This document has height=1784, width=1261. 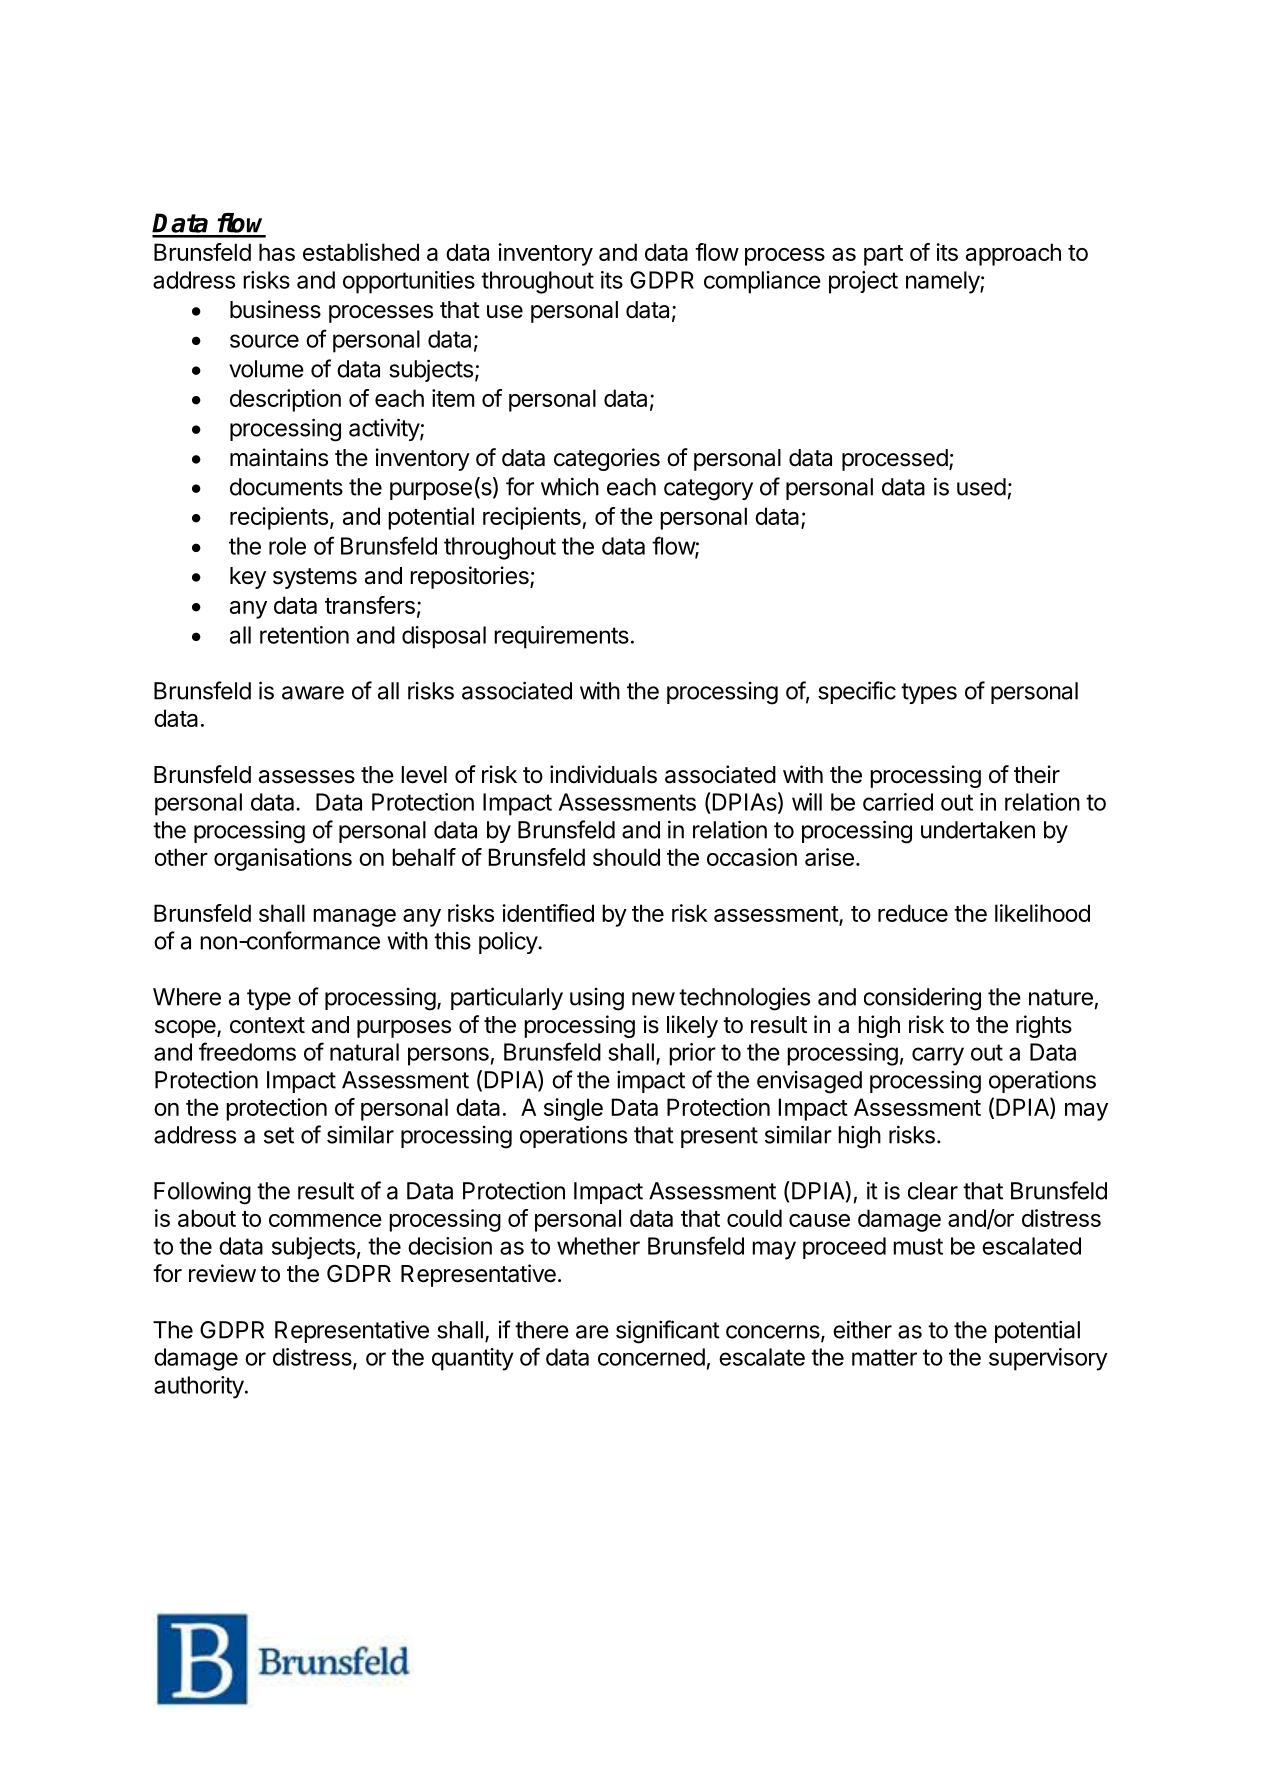 I want to click on organisations, so click(x=283, y=859).
